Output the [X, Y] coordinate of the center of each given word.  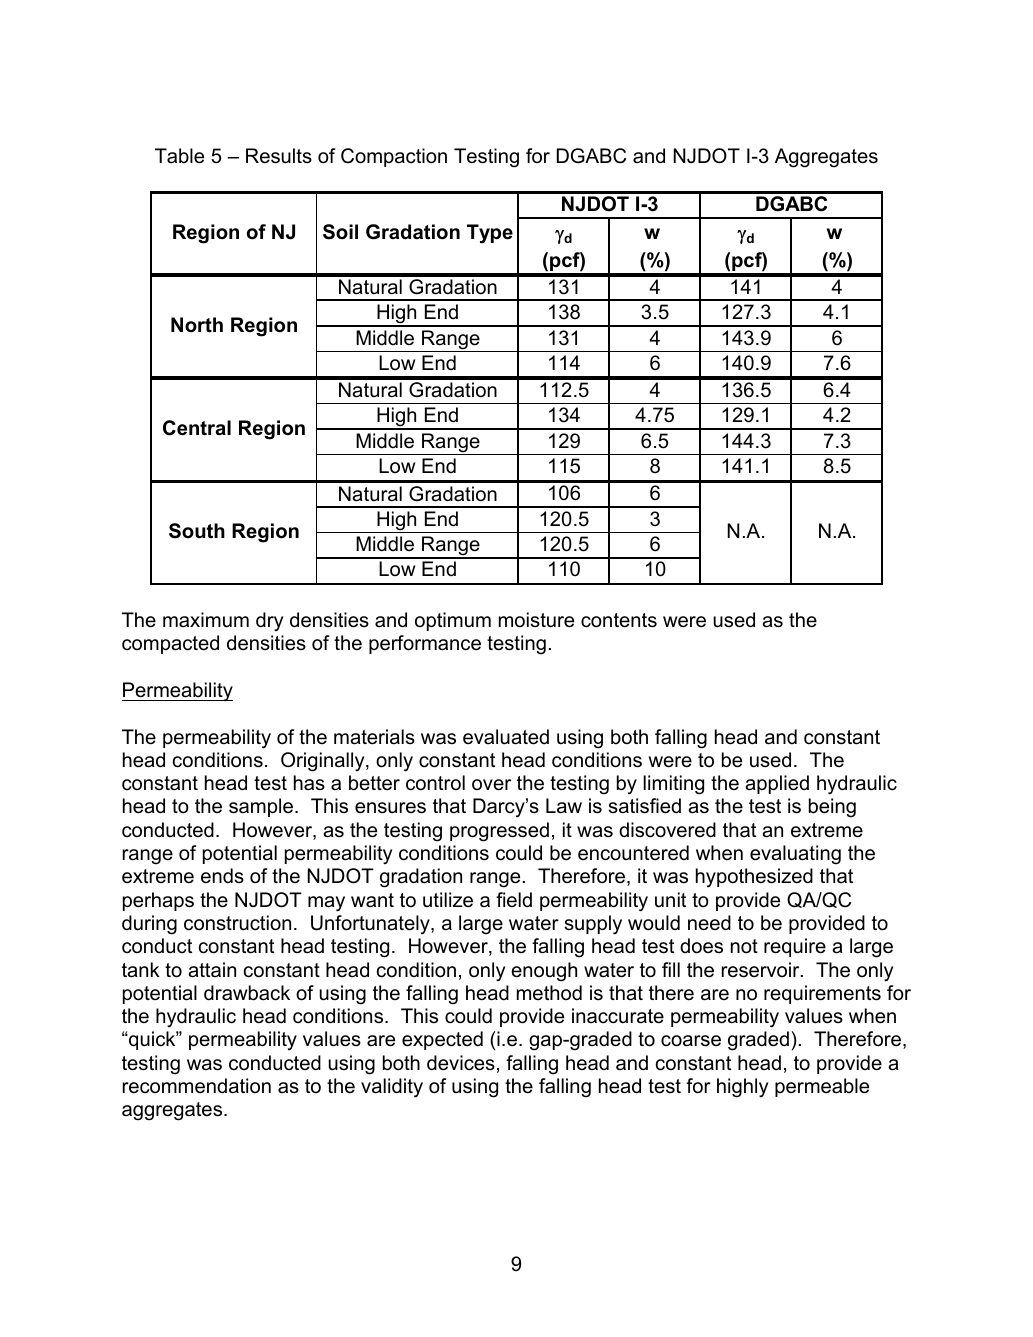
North [197, 325]
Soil [340, 232]
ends [222, 876]
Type [490, 234]
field [514, 900]
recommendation [197, 1086]
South [197, 531]
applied [777, 784]
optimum [453, 621]
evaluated [506, 737]
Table [179, 156]
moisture [536, 620]
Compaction [394, 157]
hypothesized [754, 878]
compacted [170, 644]
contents [619, 620]
